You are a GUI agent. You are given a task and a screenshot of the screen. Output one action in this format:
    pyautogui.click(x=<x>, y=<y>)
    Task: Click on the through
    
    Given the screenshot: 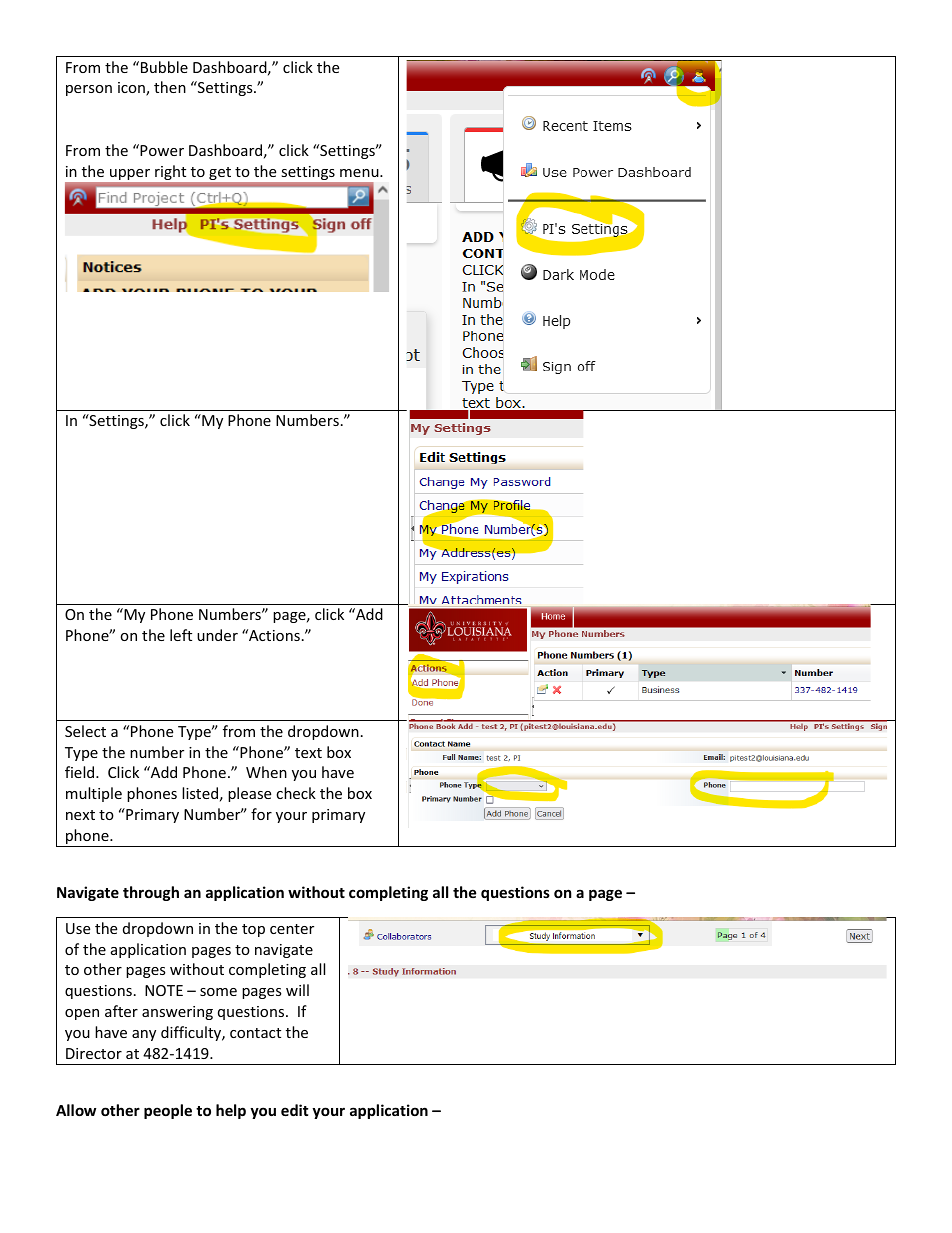 What is the action you would take?
    pyautogui.click(x=151, y=893)
